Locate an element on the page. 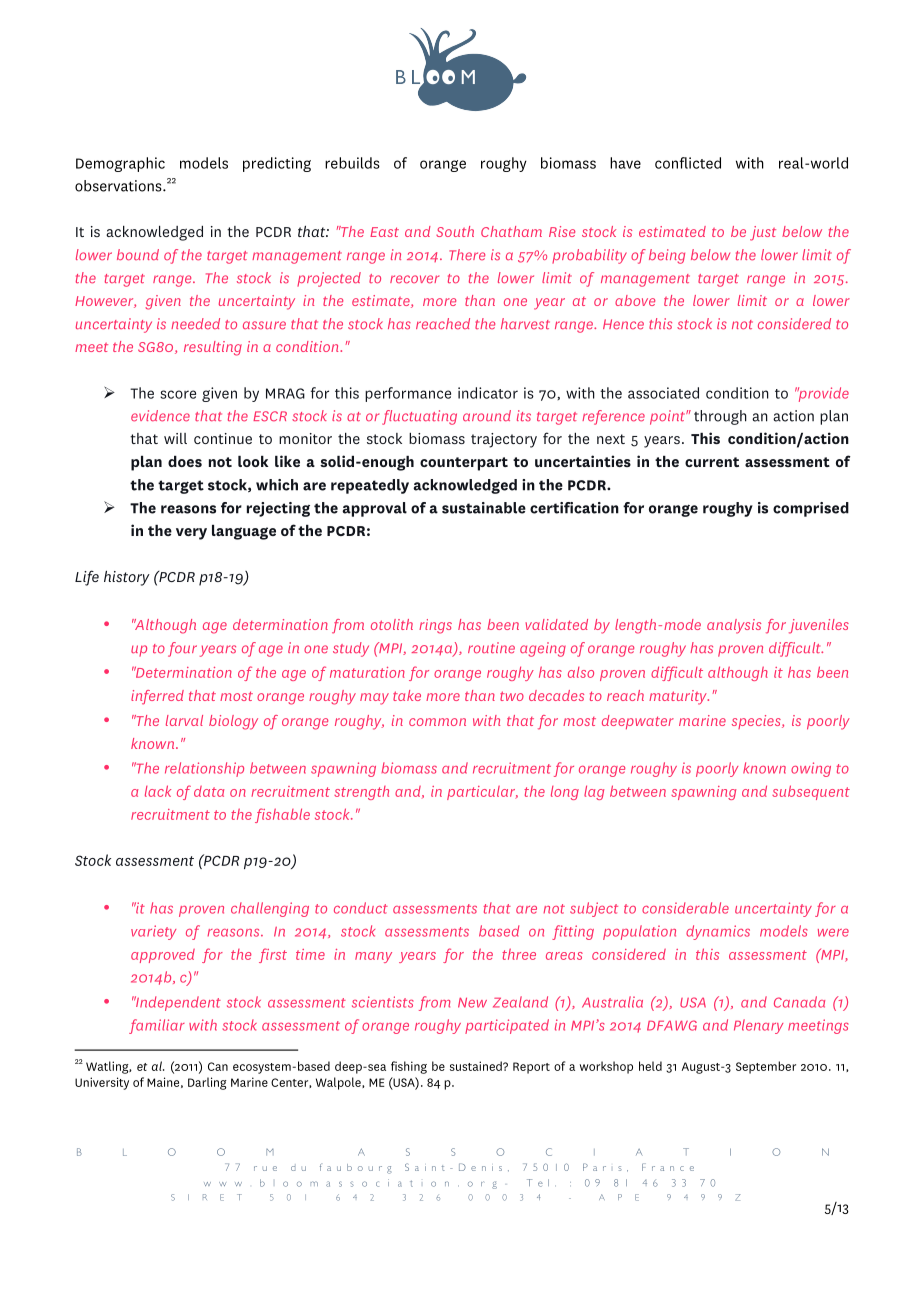  Demographic is located at coordinates (120, 164).
